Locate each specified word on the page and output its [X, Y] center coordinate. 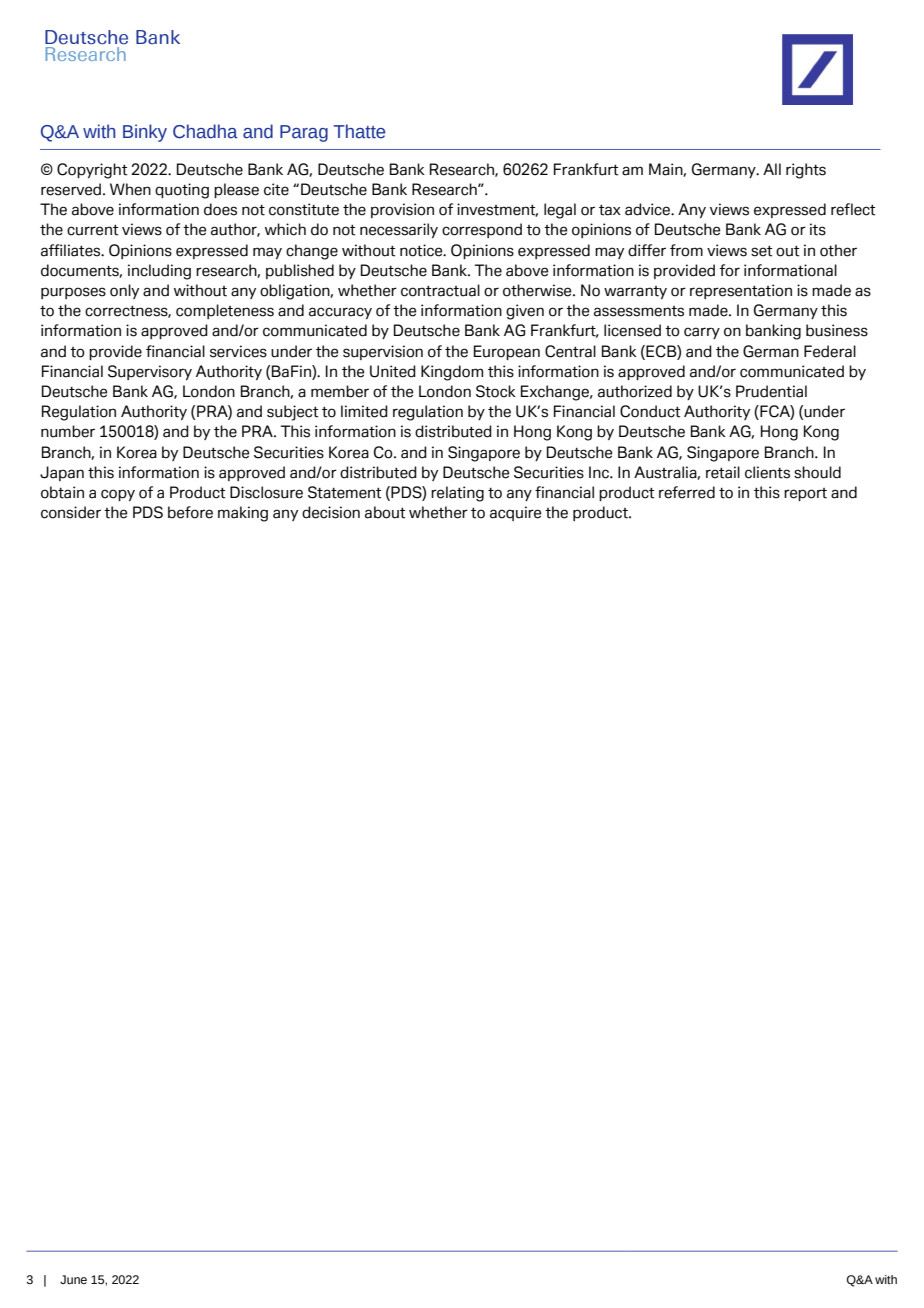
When [130, 189]
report [805, 494]
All [772, 169]
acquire [515, 513]
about [385, 512]
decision [331, 512]
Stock [496, 391]
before [190, 512]
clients [767, 472]
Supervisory [150, 372]
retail [723, 472]
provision [402, 210]
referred [687, 492]
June [73, 1279]
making [243, 514]
